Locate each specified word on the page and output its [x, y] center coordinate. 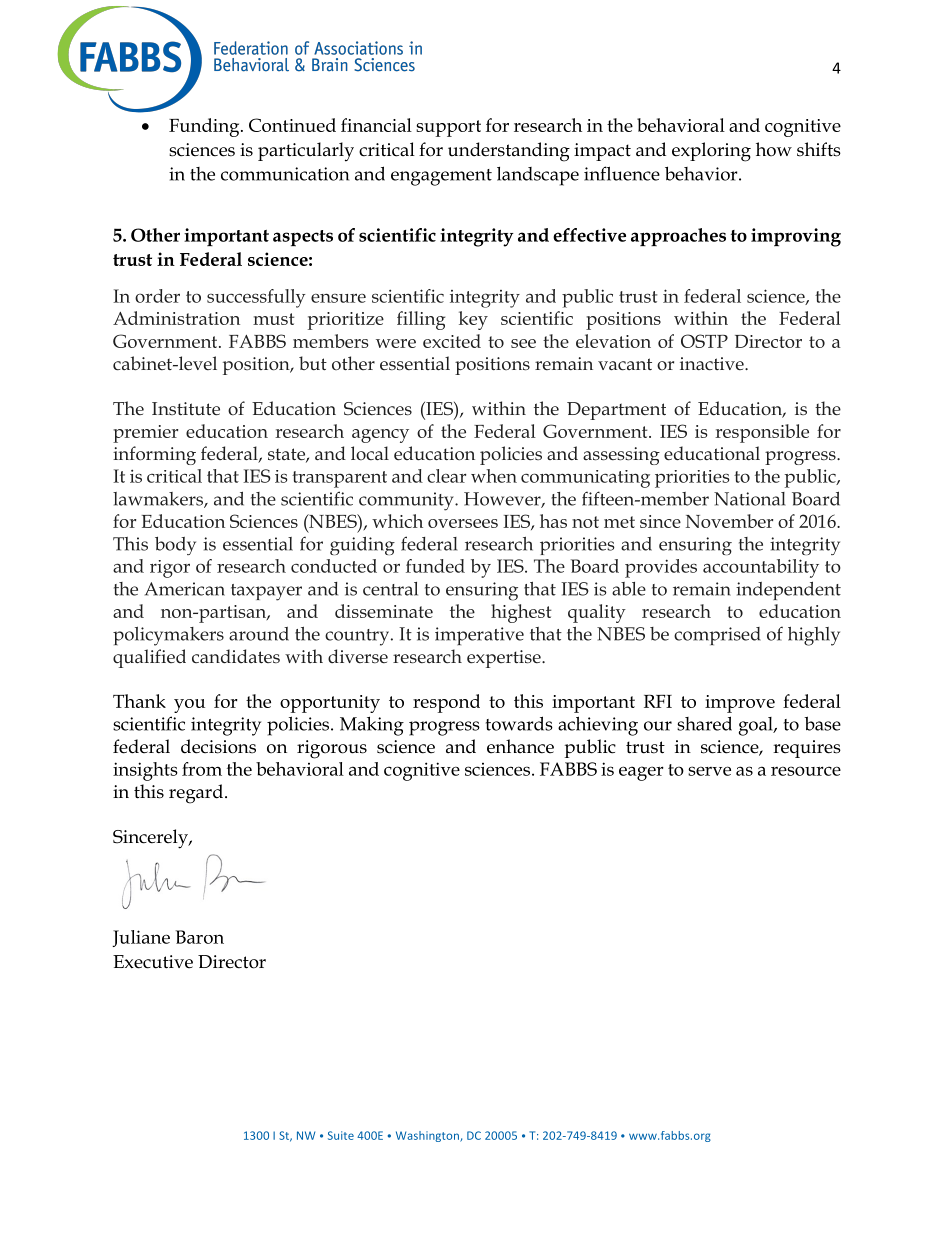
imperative [479, 636]
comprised [717, 636]
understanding [509, 152]
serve [709, 771]
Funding [205, 127]
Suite [341, 1135]
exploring [711, 152]
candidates [236, 656]
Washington [428, 1136]
